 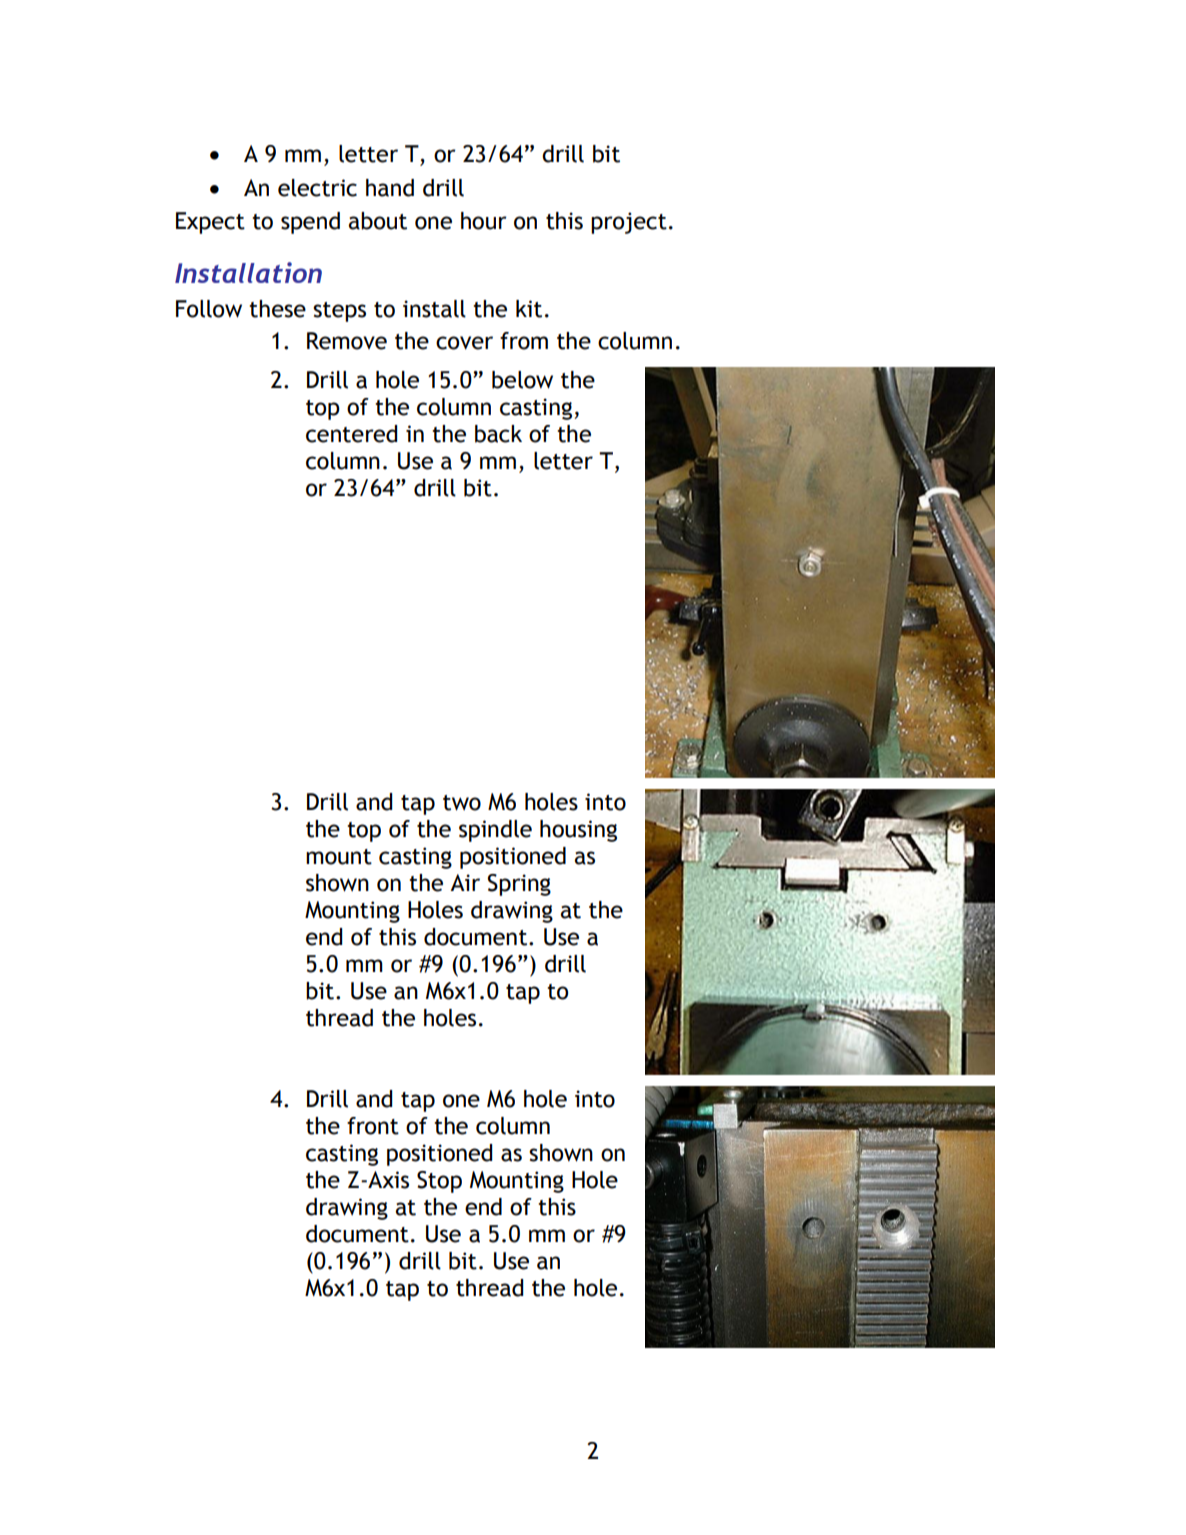 What do you see at coordinates (210, 223) in the document?
I see `Expect` at bounding box center [210, 223].
